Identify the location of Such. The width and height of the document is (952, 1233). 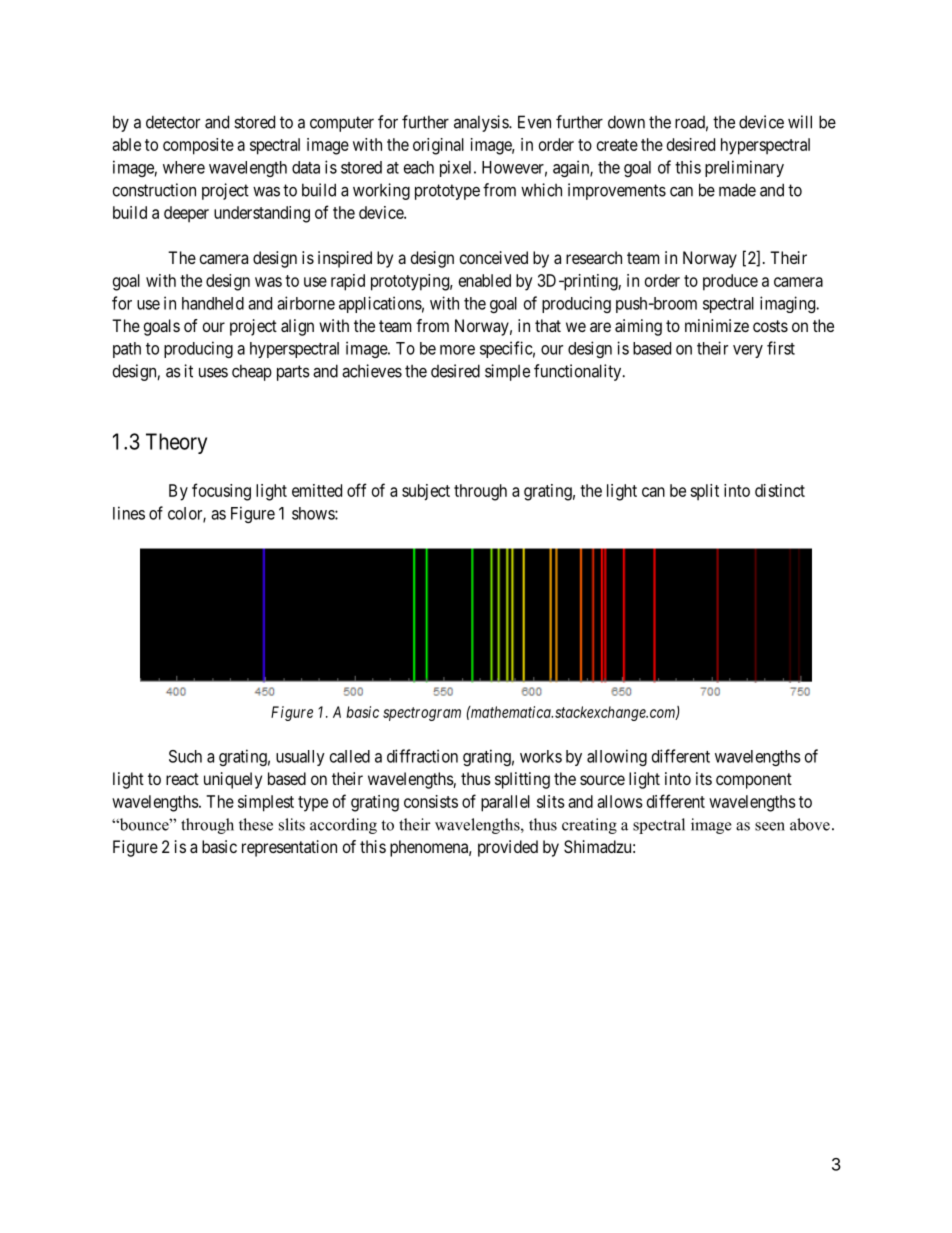
(185, 756).
